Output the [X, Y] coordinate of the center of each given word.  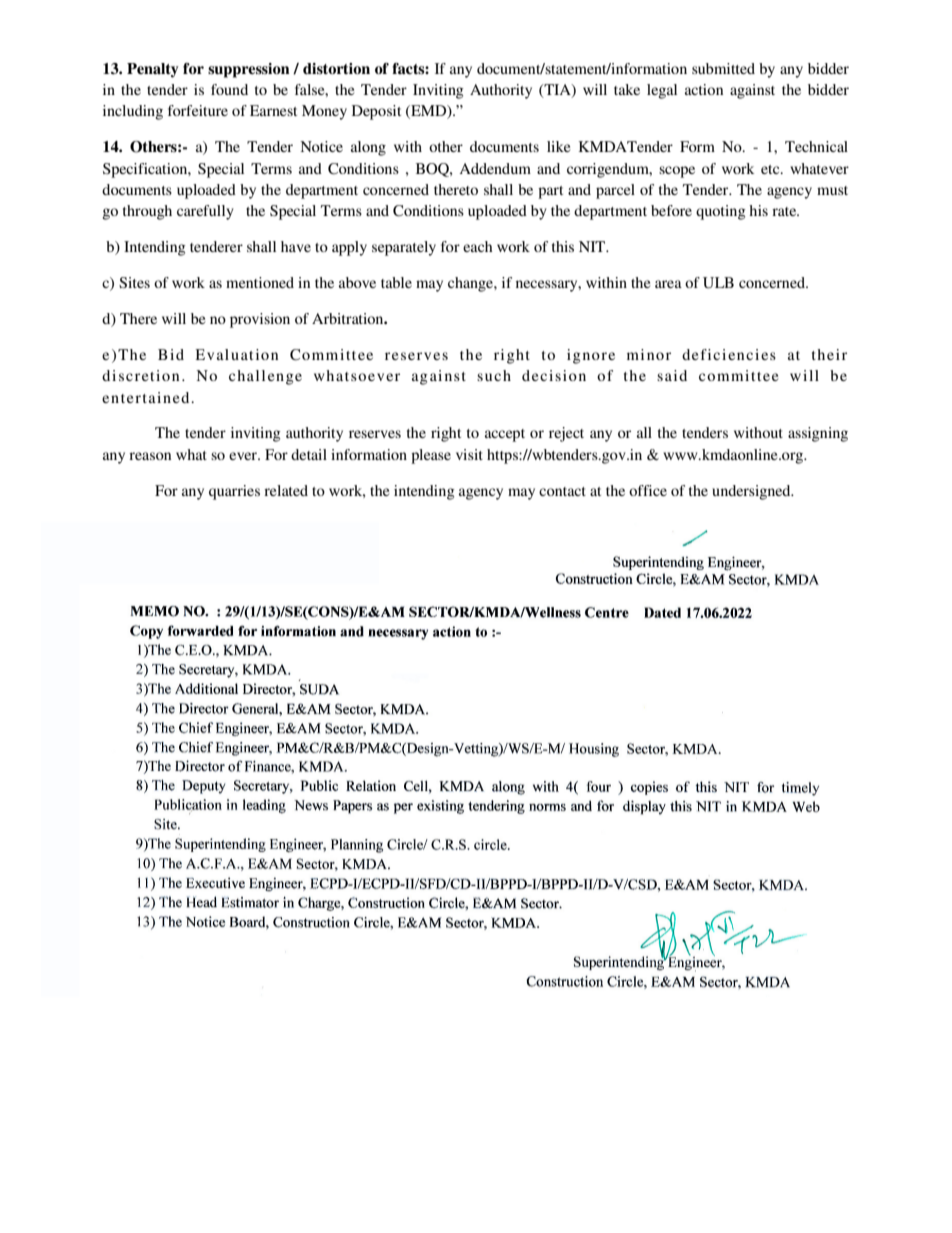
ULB [718, 283]
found [229, 89]
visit [469, 454]
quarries [234, 492]
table [396, 282]
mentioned [260, 282]
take [627, 89]
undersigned [752, 492]
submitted [723, 68]
